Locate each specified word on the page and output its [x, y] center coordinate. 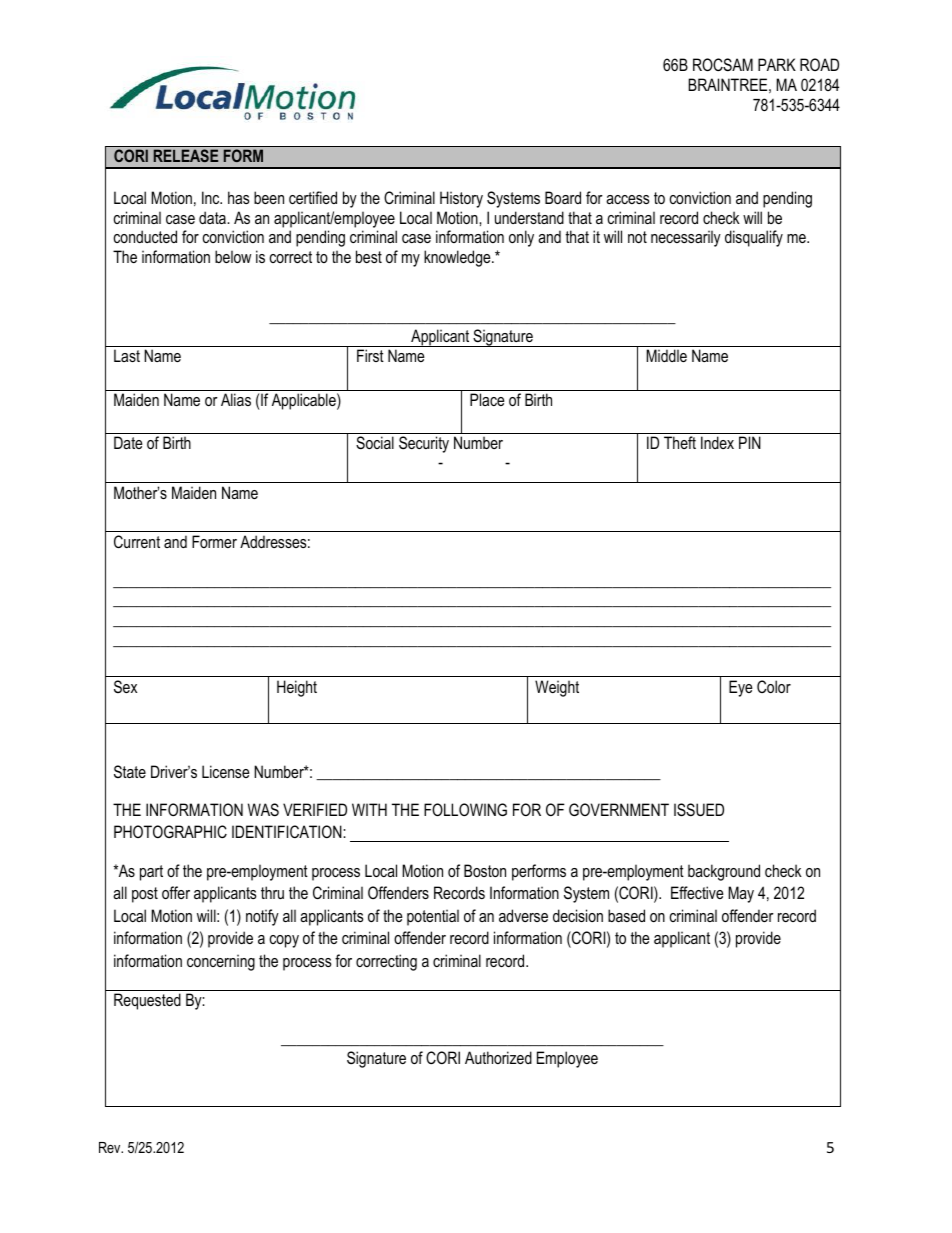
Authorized [498, 1057]
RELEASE [186, 155]
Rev [111, 1147]
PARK [777, 64]
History [461, 199]
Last [127, 355]
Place [487, 399]
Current [137, 541]
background [724, 872]
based [626, 915]
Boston [485, 870]
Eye [741, 688]
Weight [557, 688]
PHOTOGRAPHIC [170, 831]
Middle [666, 355]
